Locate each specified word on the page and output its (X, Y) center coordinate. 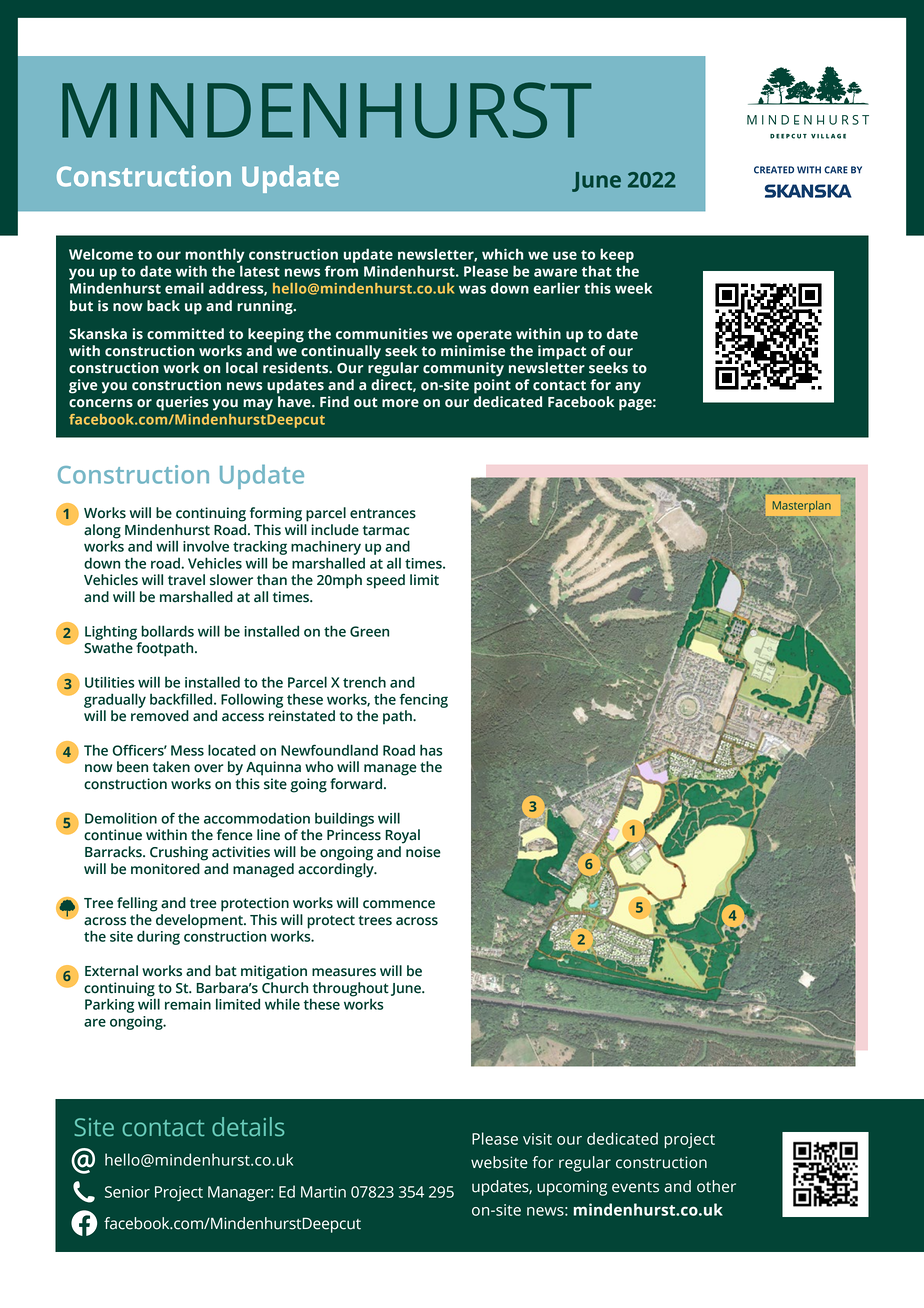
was (472, 289)
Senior (127, 1192)
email (184, 288)
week (633, 288)
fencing (424, 700)
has (431, 750)
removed (160, 716)
